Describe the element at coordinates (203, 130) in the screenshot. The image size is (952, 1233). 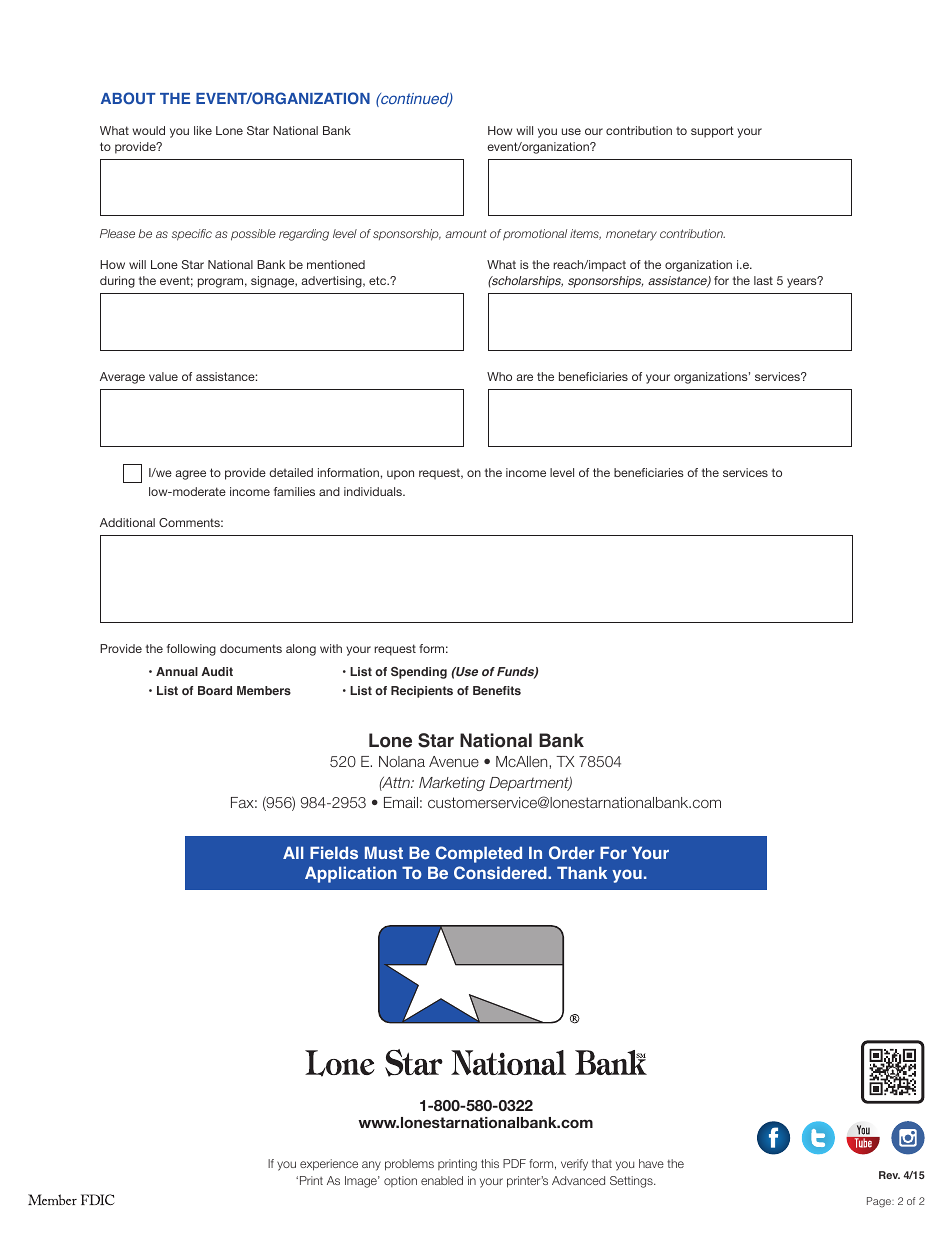
I see `like` at that location.
